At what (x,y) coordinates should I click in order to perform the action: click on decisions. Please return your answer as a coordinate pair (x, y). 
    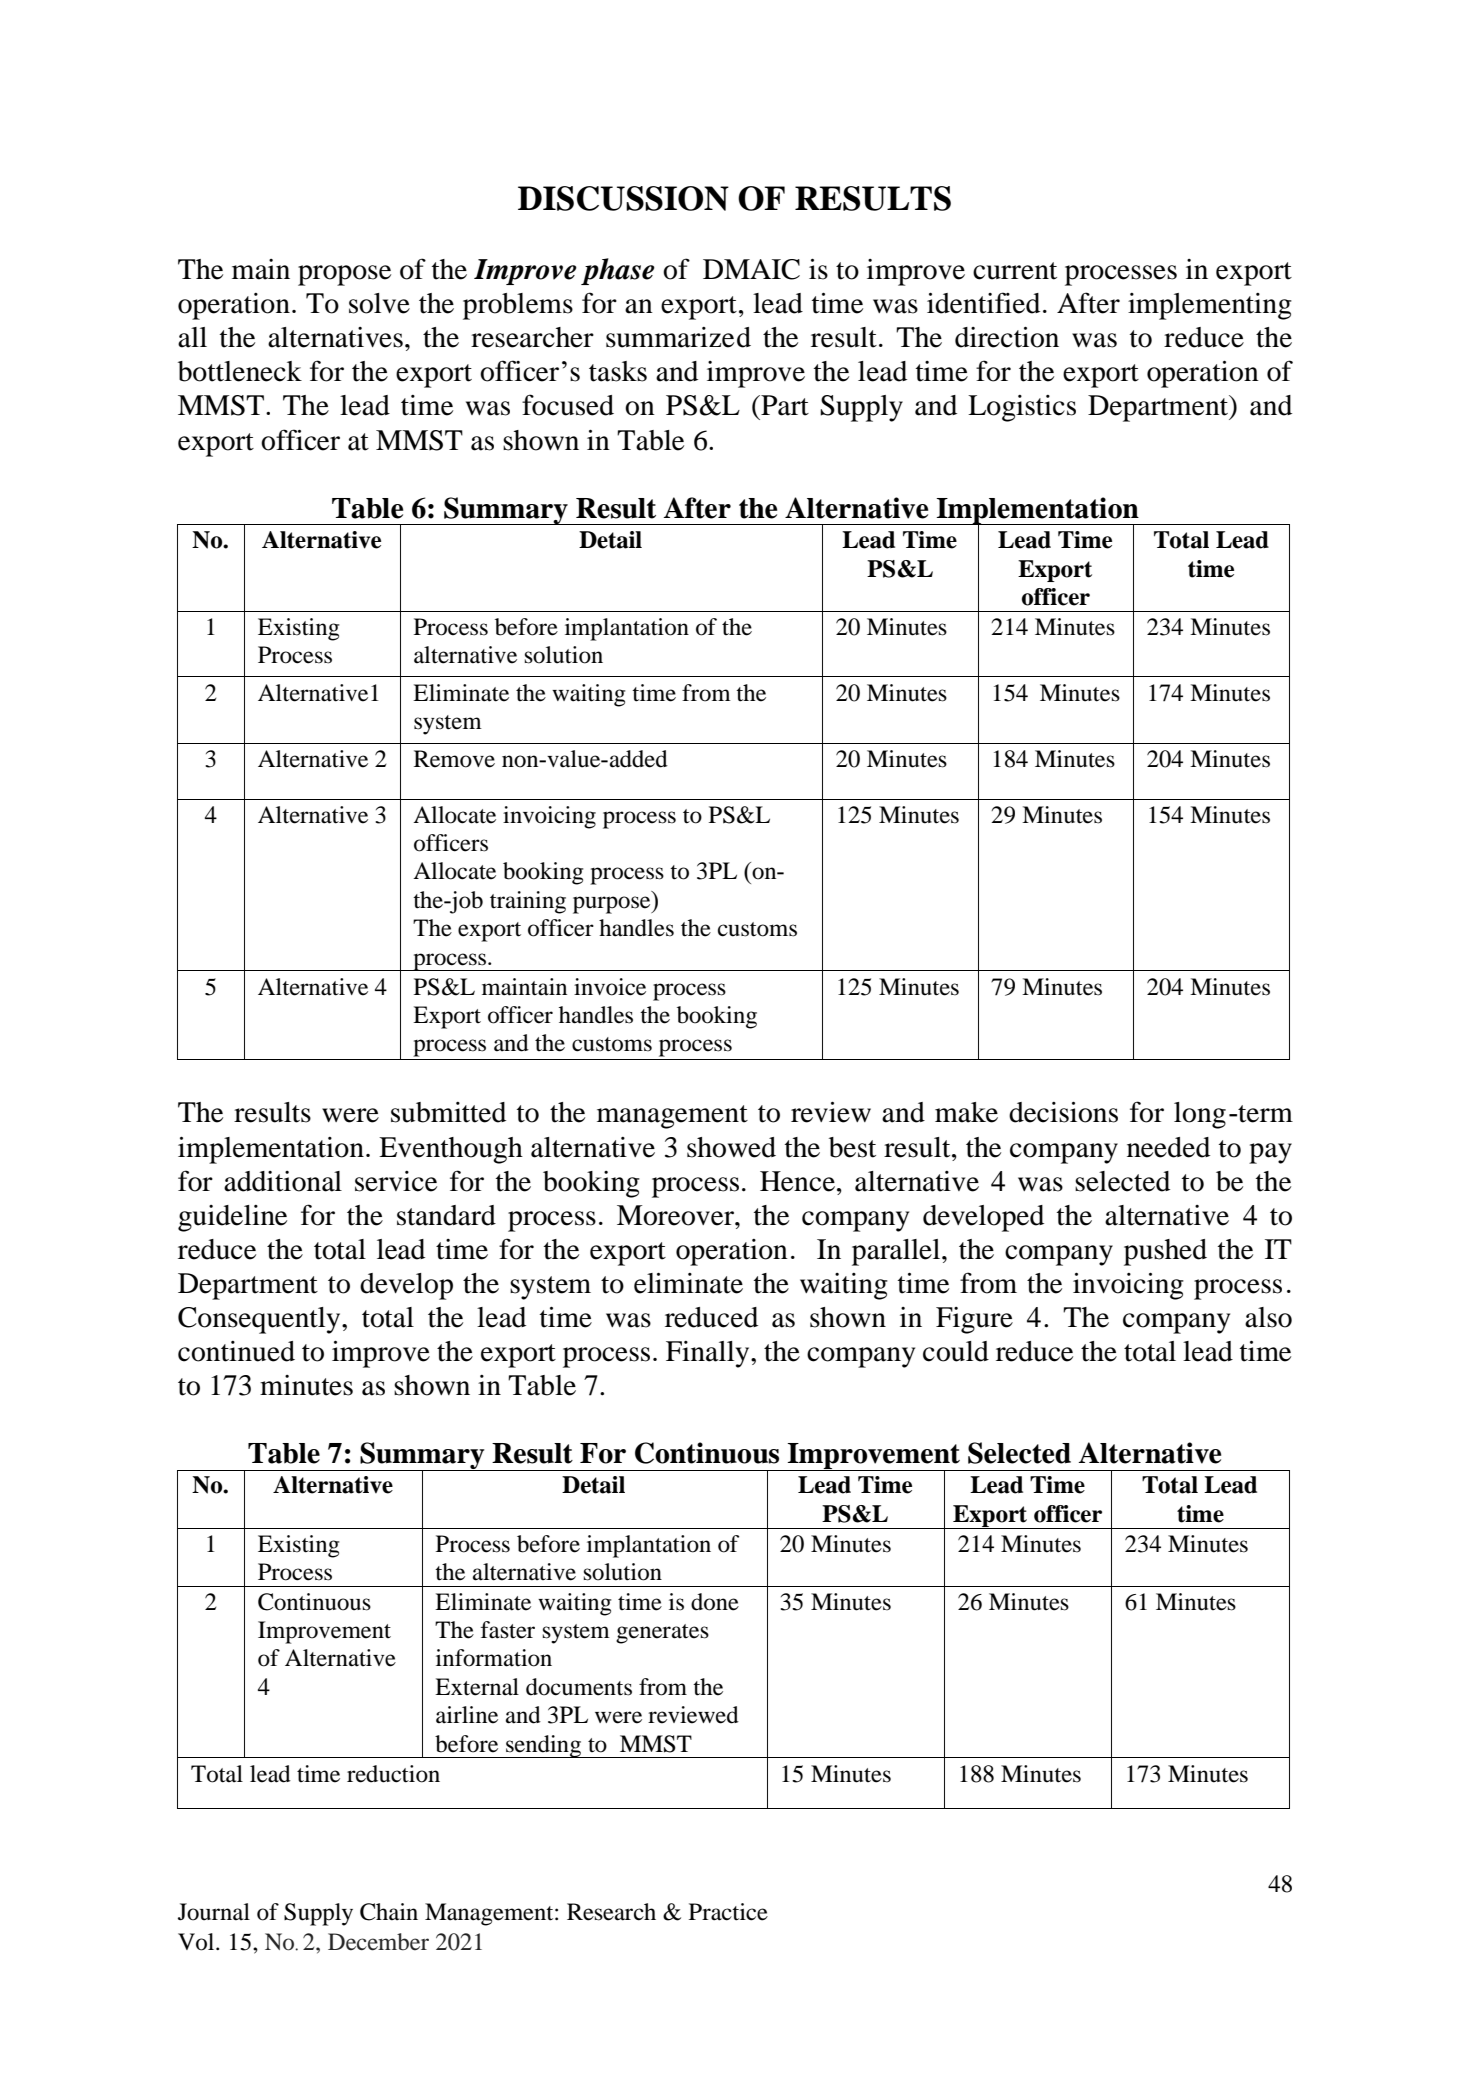
    Looking at the image, I should click on (1063, 1112).
